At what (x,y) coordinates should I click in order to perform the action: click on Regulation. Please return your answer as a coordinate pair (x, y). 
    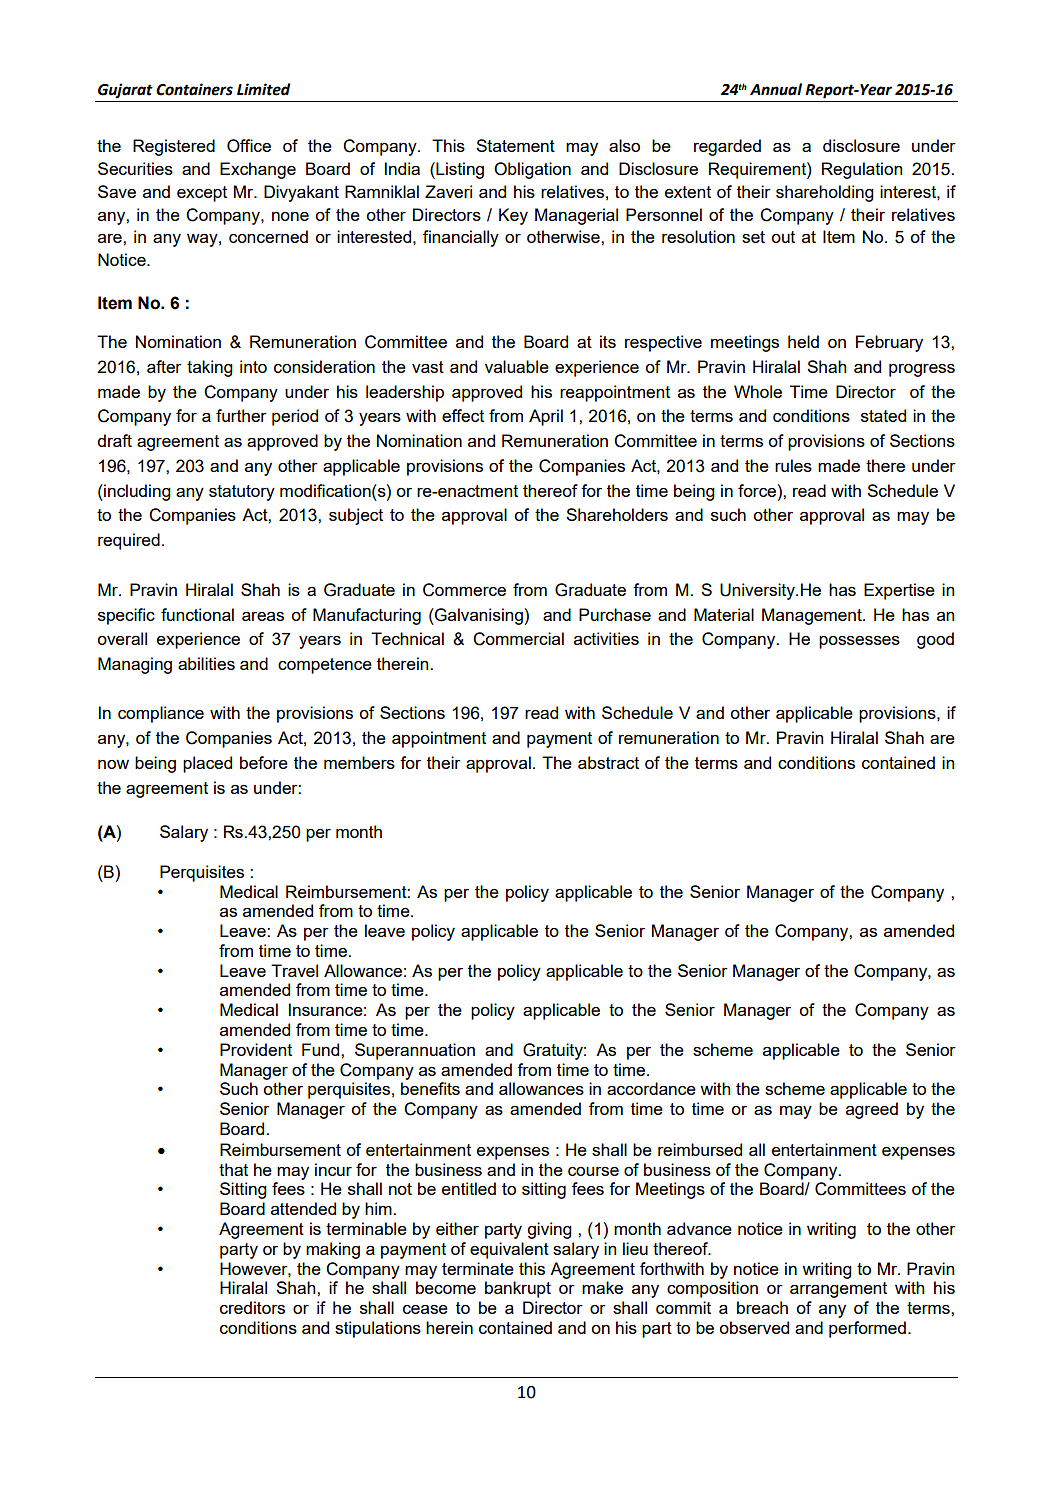
    Looking at the image, I should click on (862, 170).
